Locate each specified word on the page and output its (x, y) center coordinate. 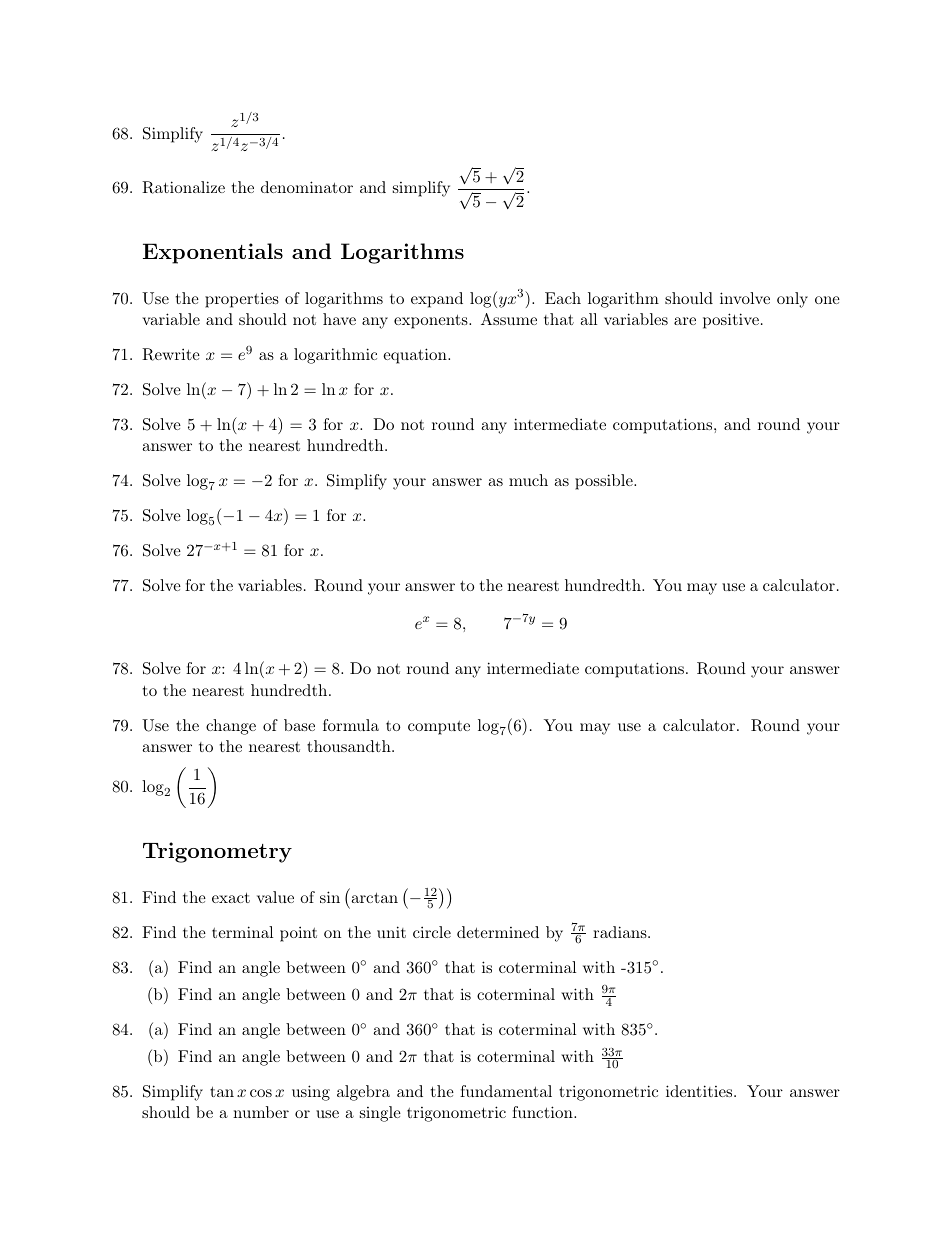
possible (605, 482)
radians (621, 932)
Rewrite (171, 354)
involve (745, 298)
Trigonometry (217, 852)
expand (437, 300)
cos (261, 1093)
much (528, 480)
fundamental (506, 1091)
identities (699, 1091)
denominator (307, 187)
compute (439, 728)
